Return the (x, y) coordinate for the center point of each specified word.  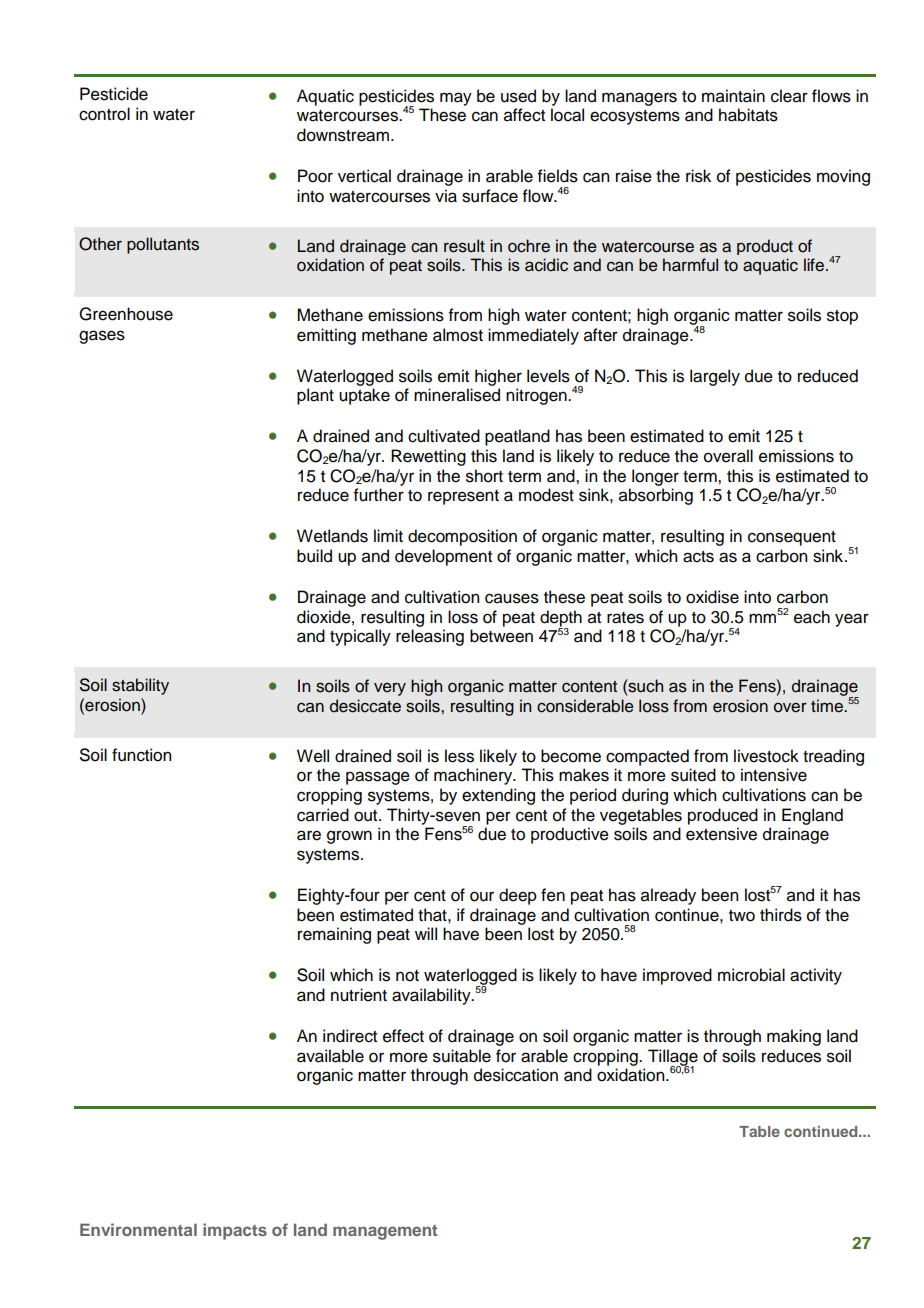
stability (140, 686)
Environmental (138, 1229)
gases (102, 337)
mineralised (457, 395)
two (742, 916)
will (426, 933)
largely (715, 377)
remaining (334, 935)
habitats (748, 115)
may (456, 99)
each (812, 617)
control (104, 114)
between (501, 636)
